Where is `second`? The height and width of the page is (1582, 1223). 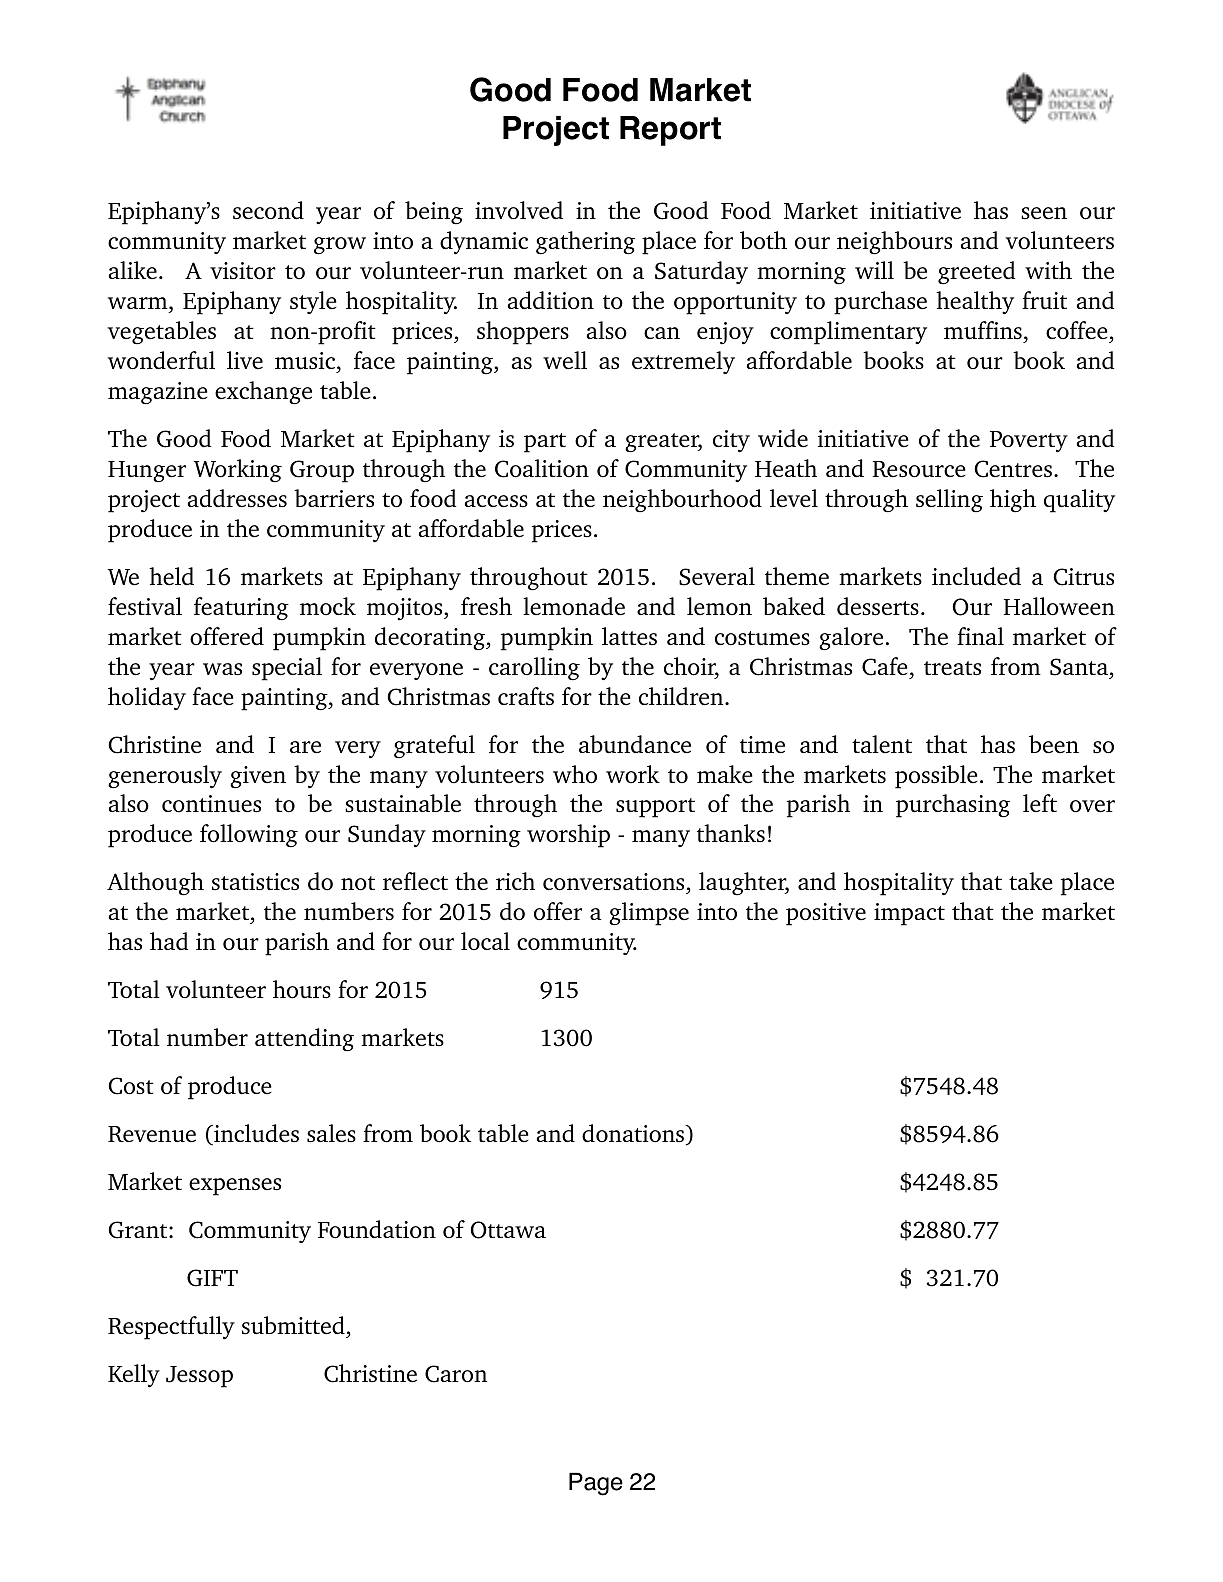
second is located at coordinates (268, 210).
